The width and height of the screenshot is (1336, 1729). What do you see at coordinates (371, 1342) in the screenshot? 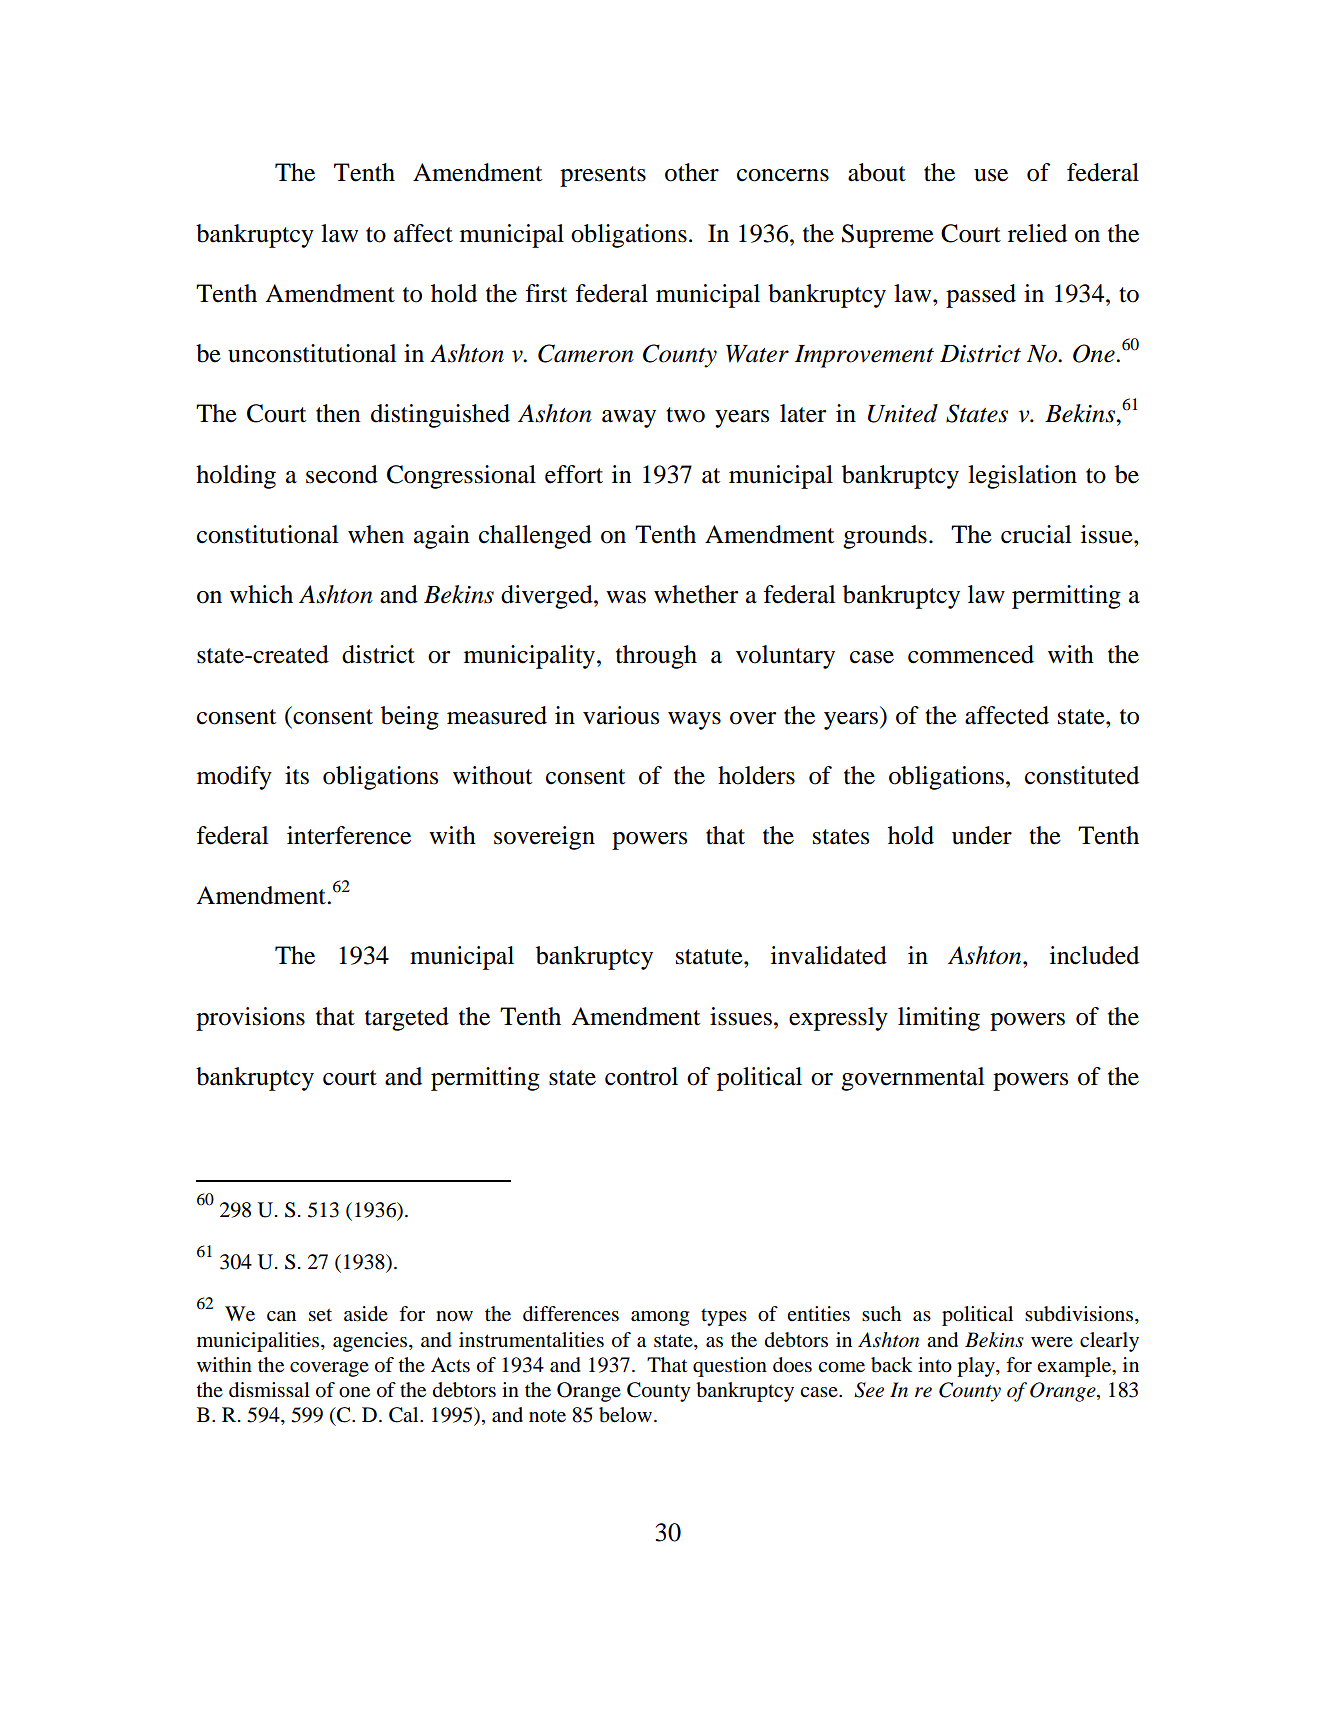
I see `agencies` at bounding box center [371, 1342].
